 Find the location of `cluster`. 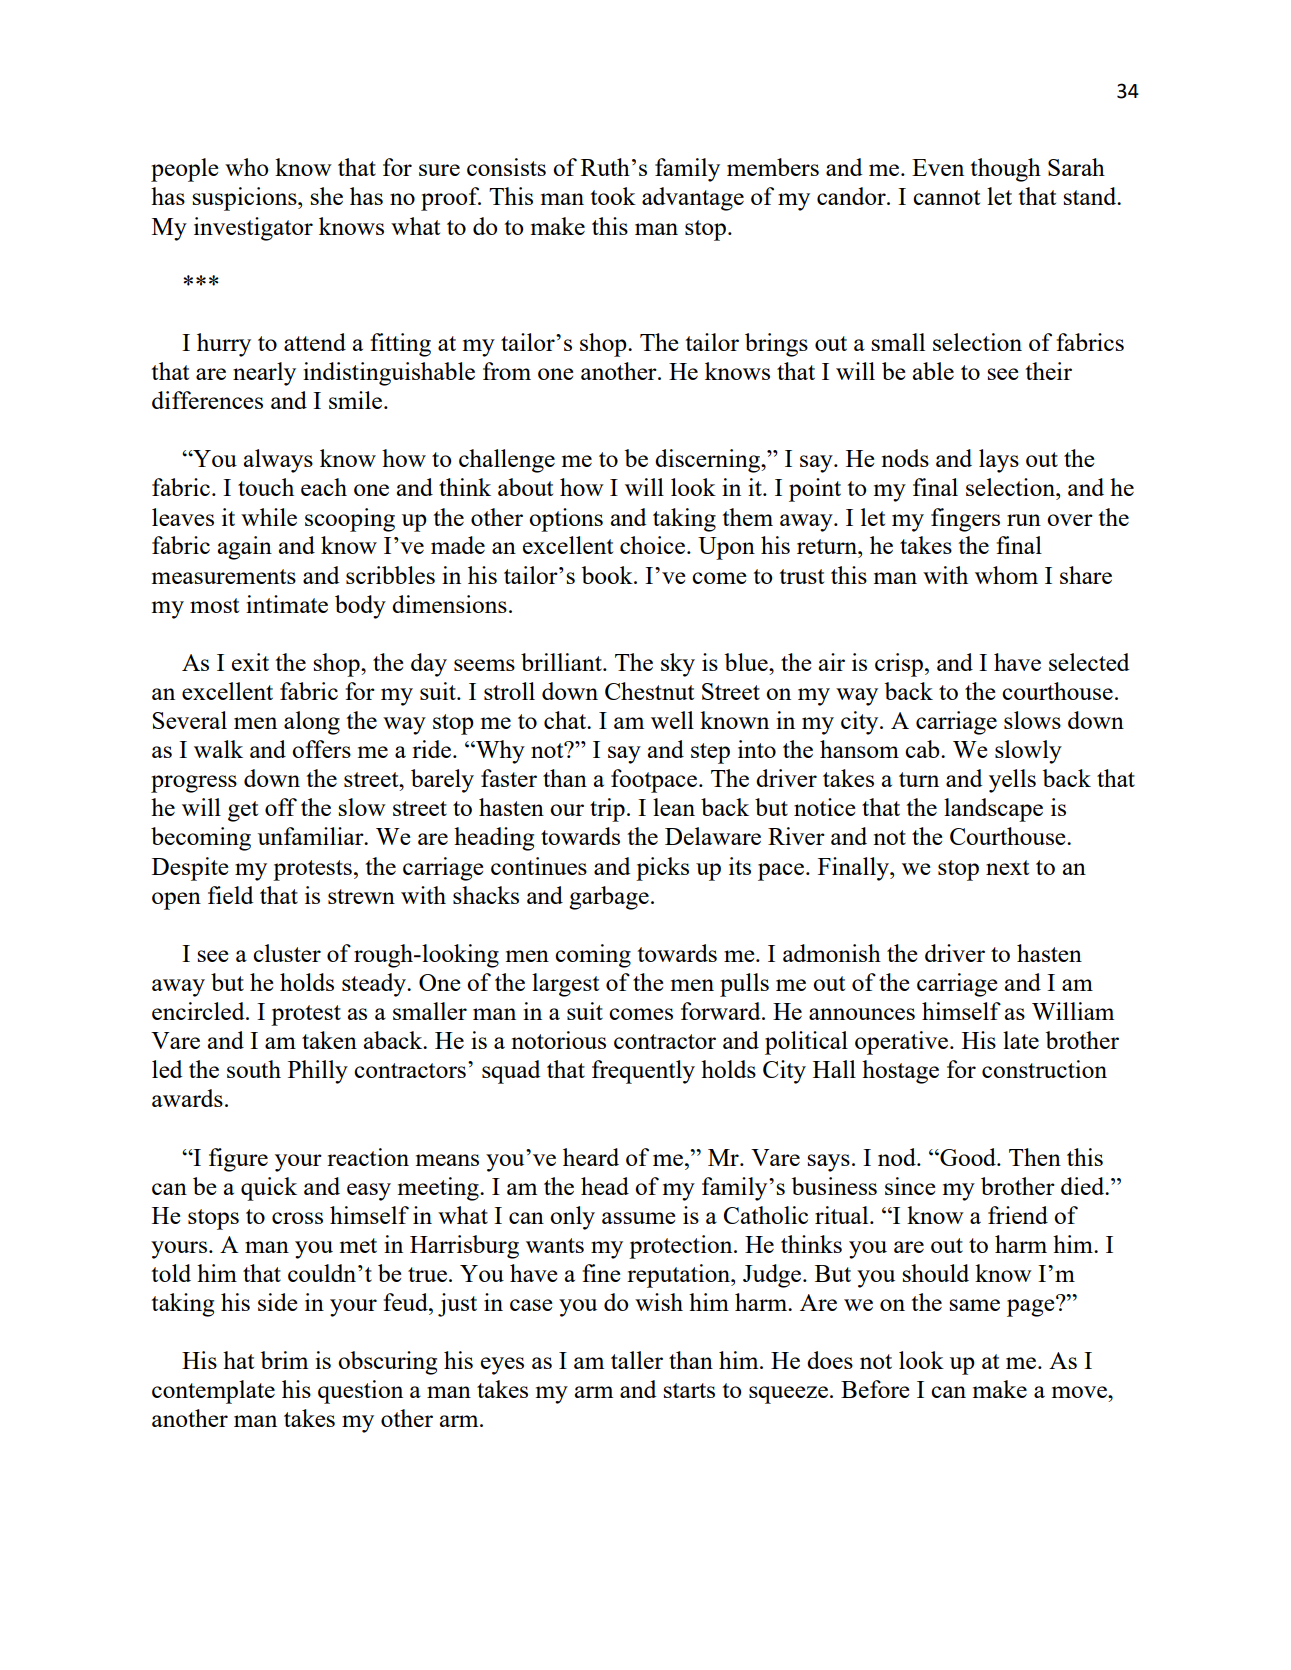

cluster is located at coordinates (287, 953).
